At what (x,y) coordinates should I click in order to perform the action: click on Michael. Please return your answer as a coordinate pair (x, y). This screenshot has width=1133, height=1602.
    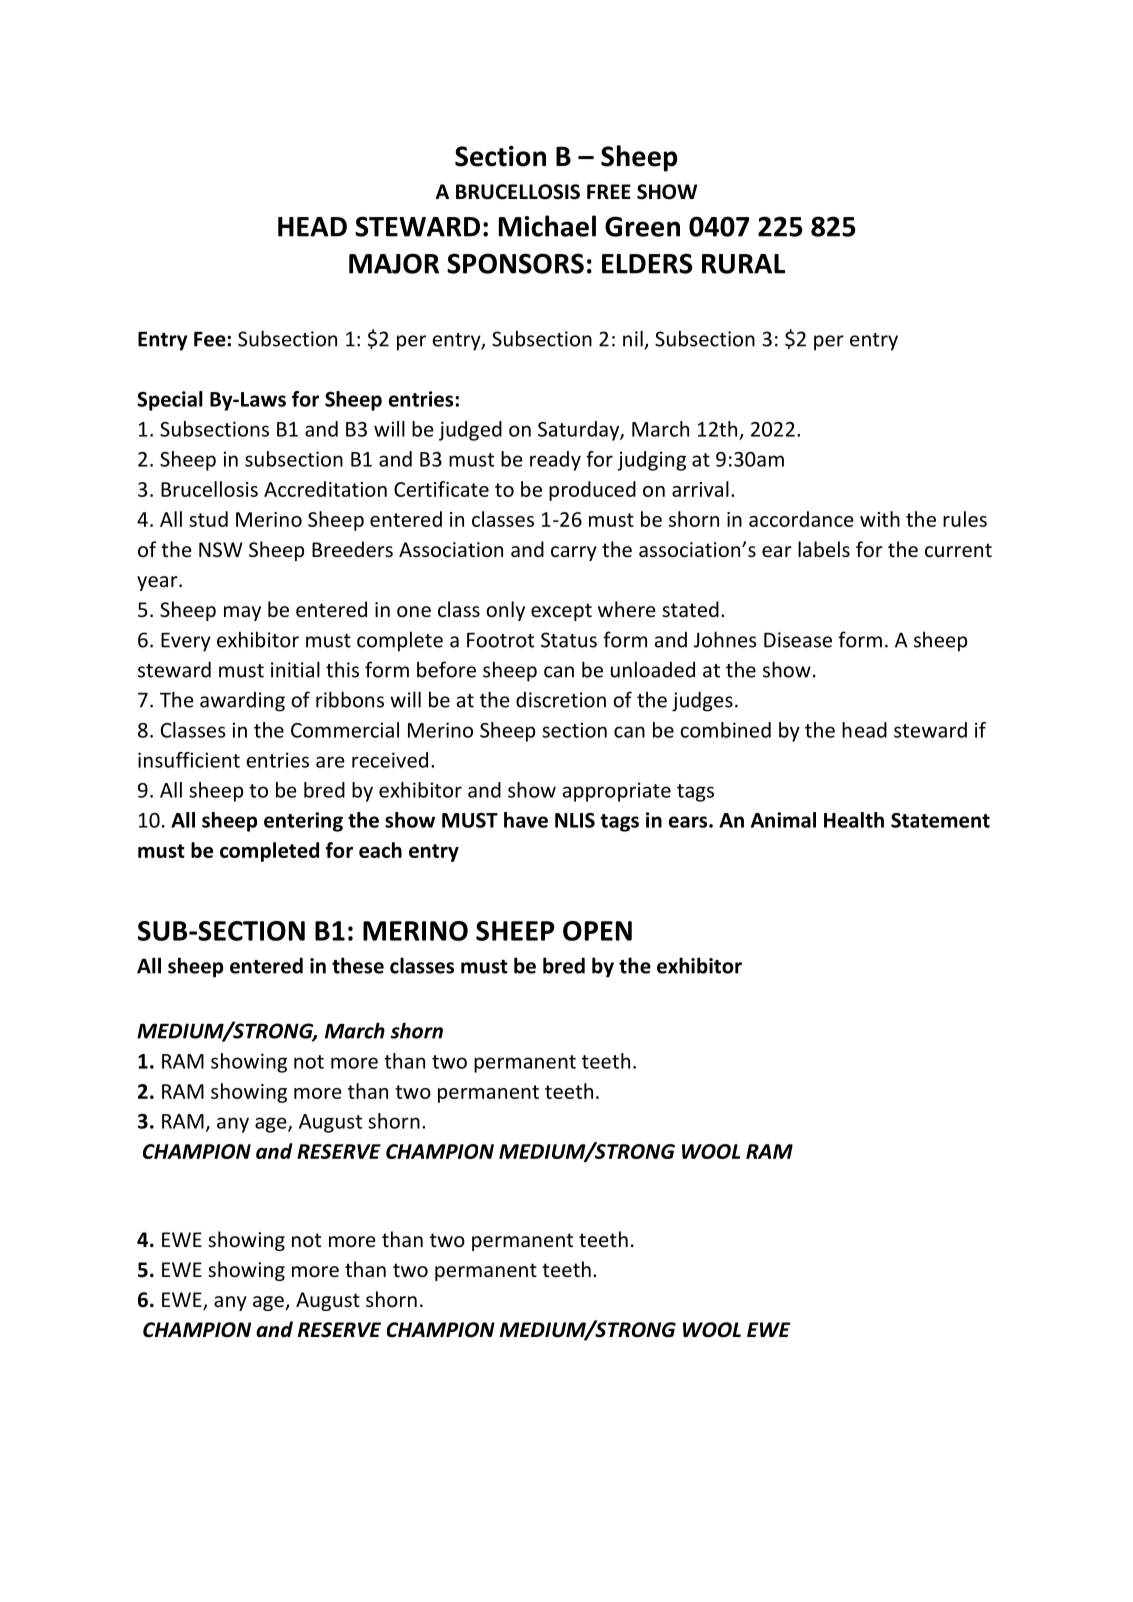
    Looking at the image, I should click on (547, 226).
